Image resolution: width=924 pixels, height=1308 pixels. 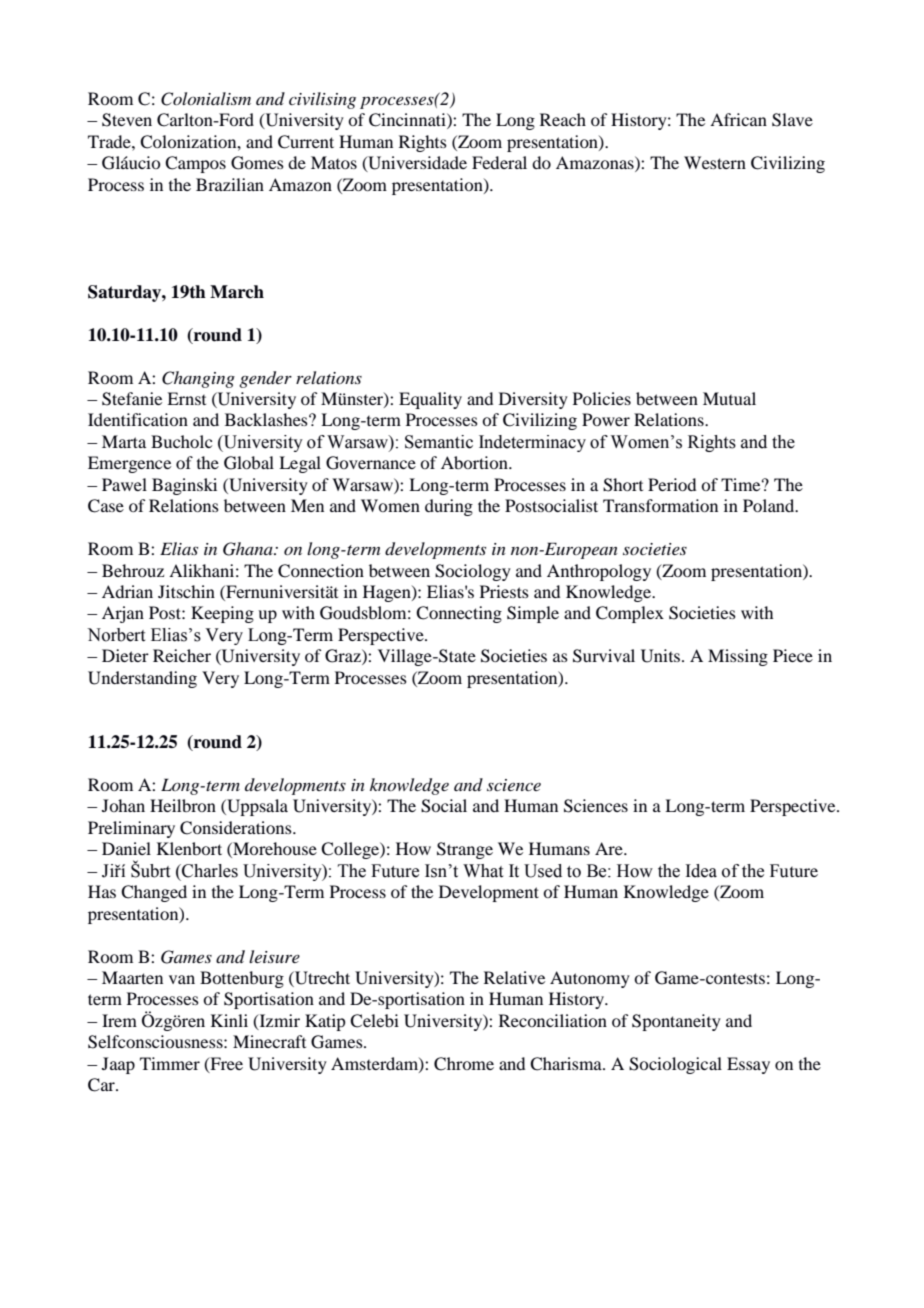 I want to click on Colonialism, so click(x=206, y=99).
